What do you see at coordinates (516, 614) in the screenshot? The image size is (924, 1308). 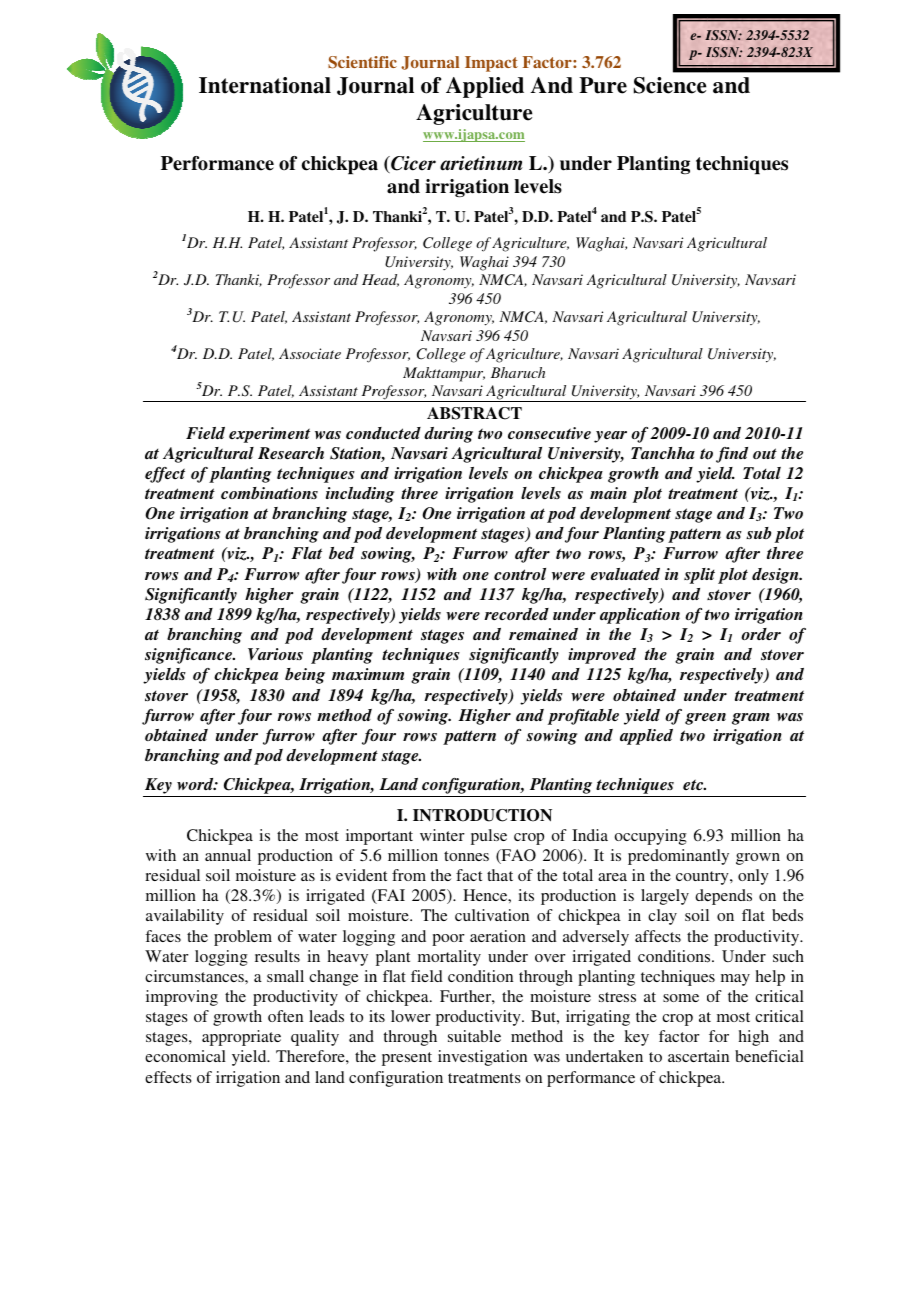 I see `recorded` at bounding box center [516, 614].
